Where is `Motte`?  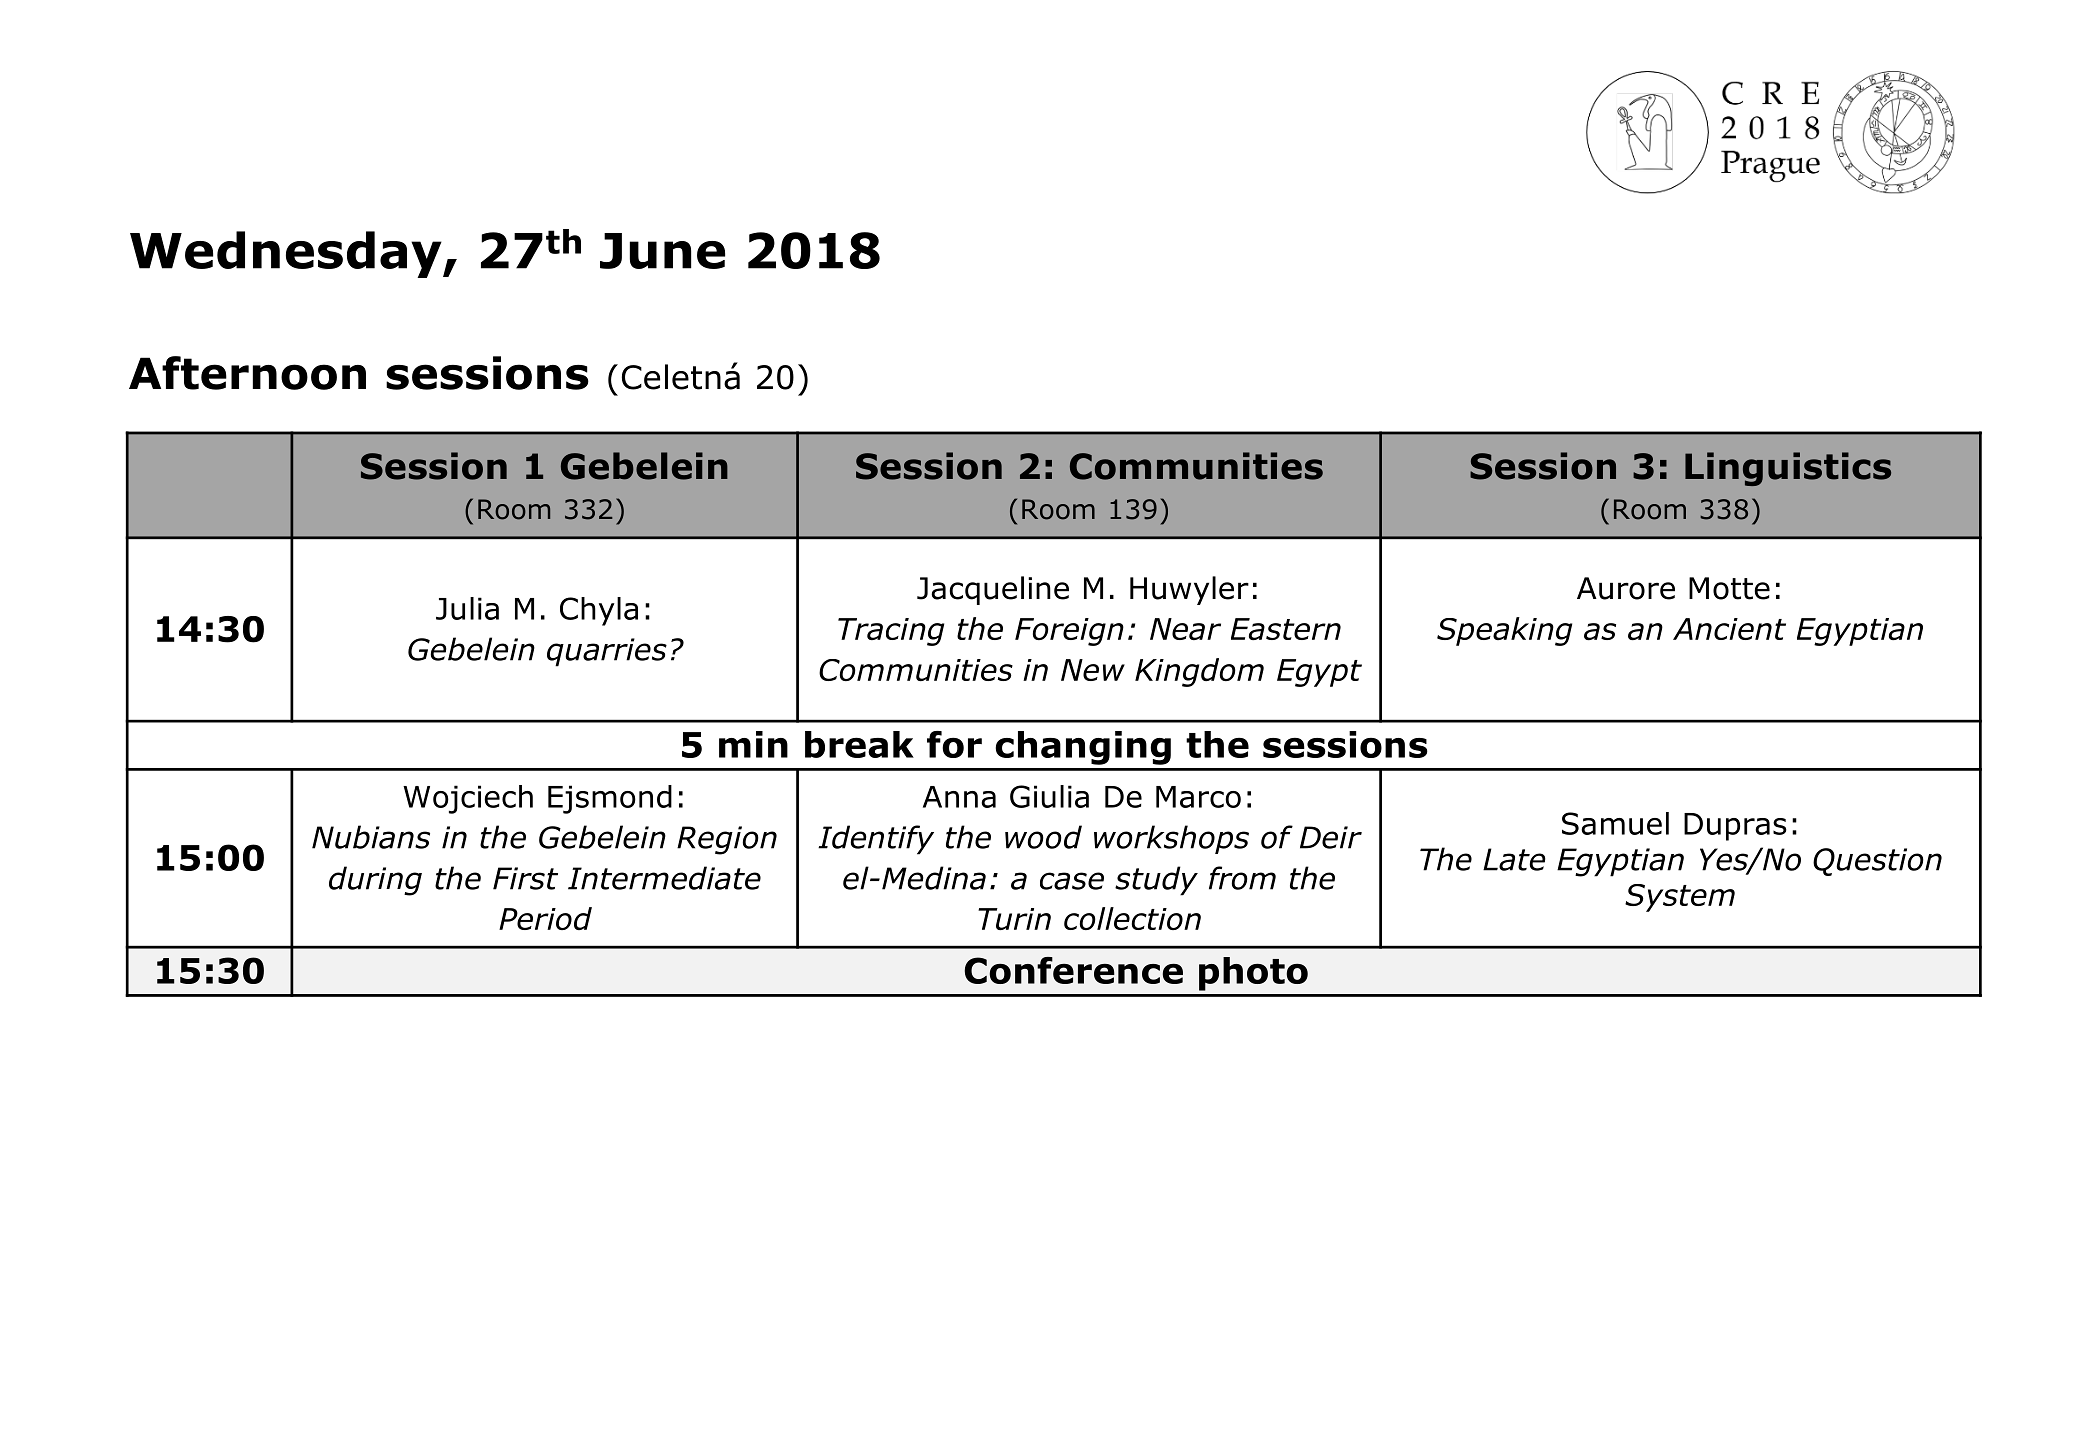 Motte is located at coordinates (1729, 588).
